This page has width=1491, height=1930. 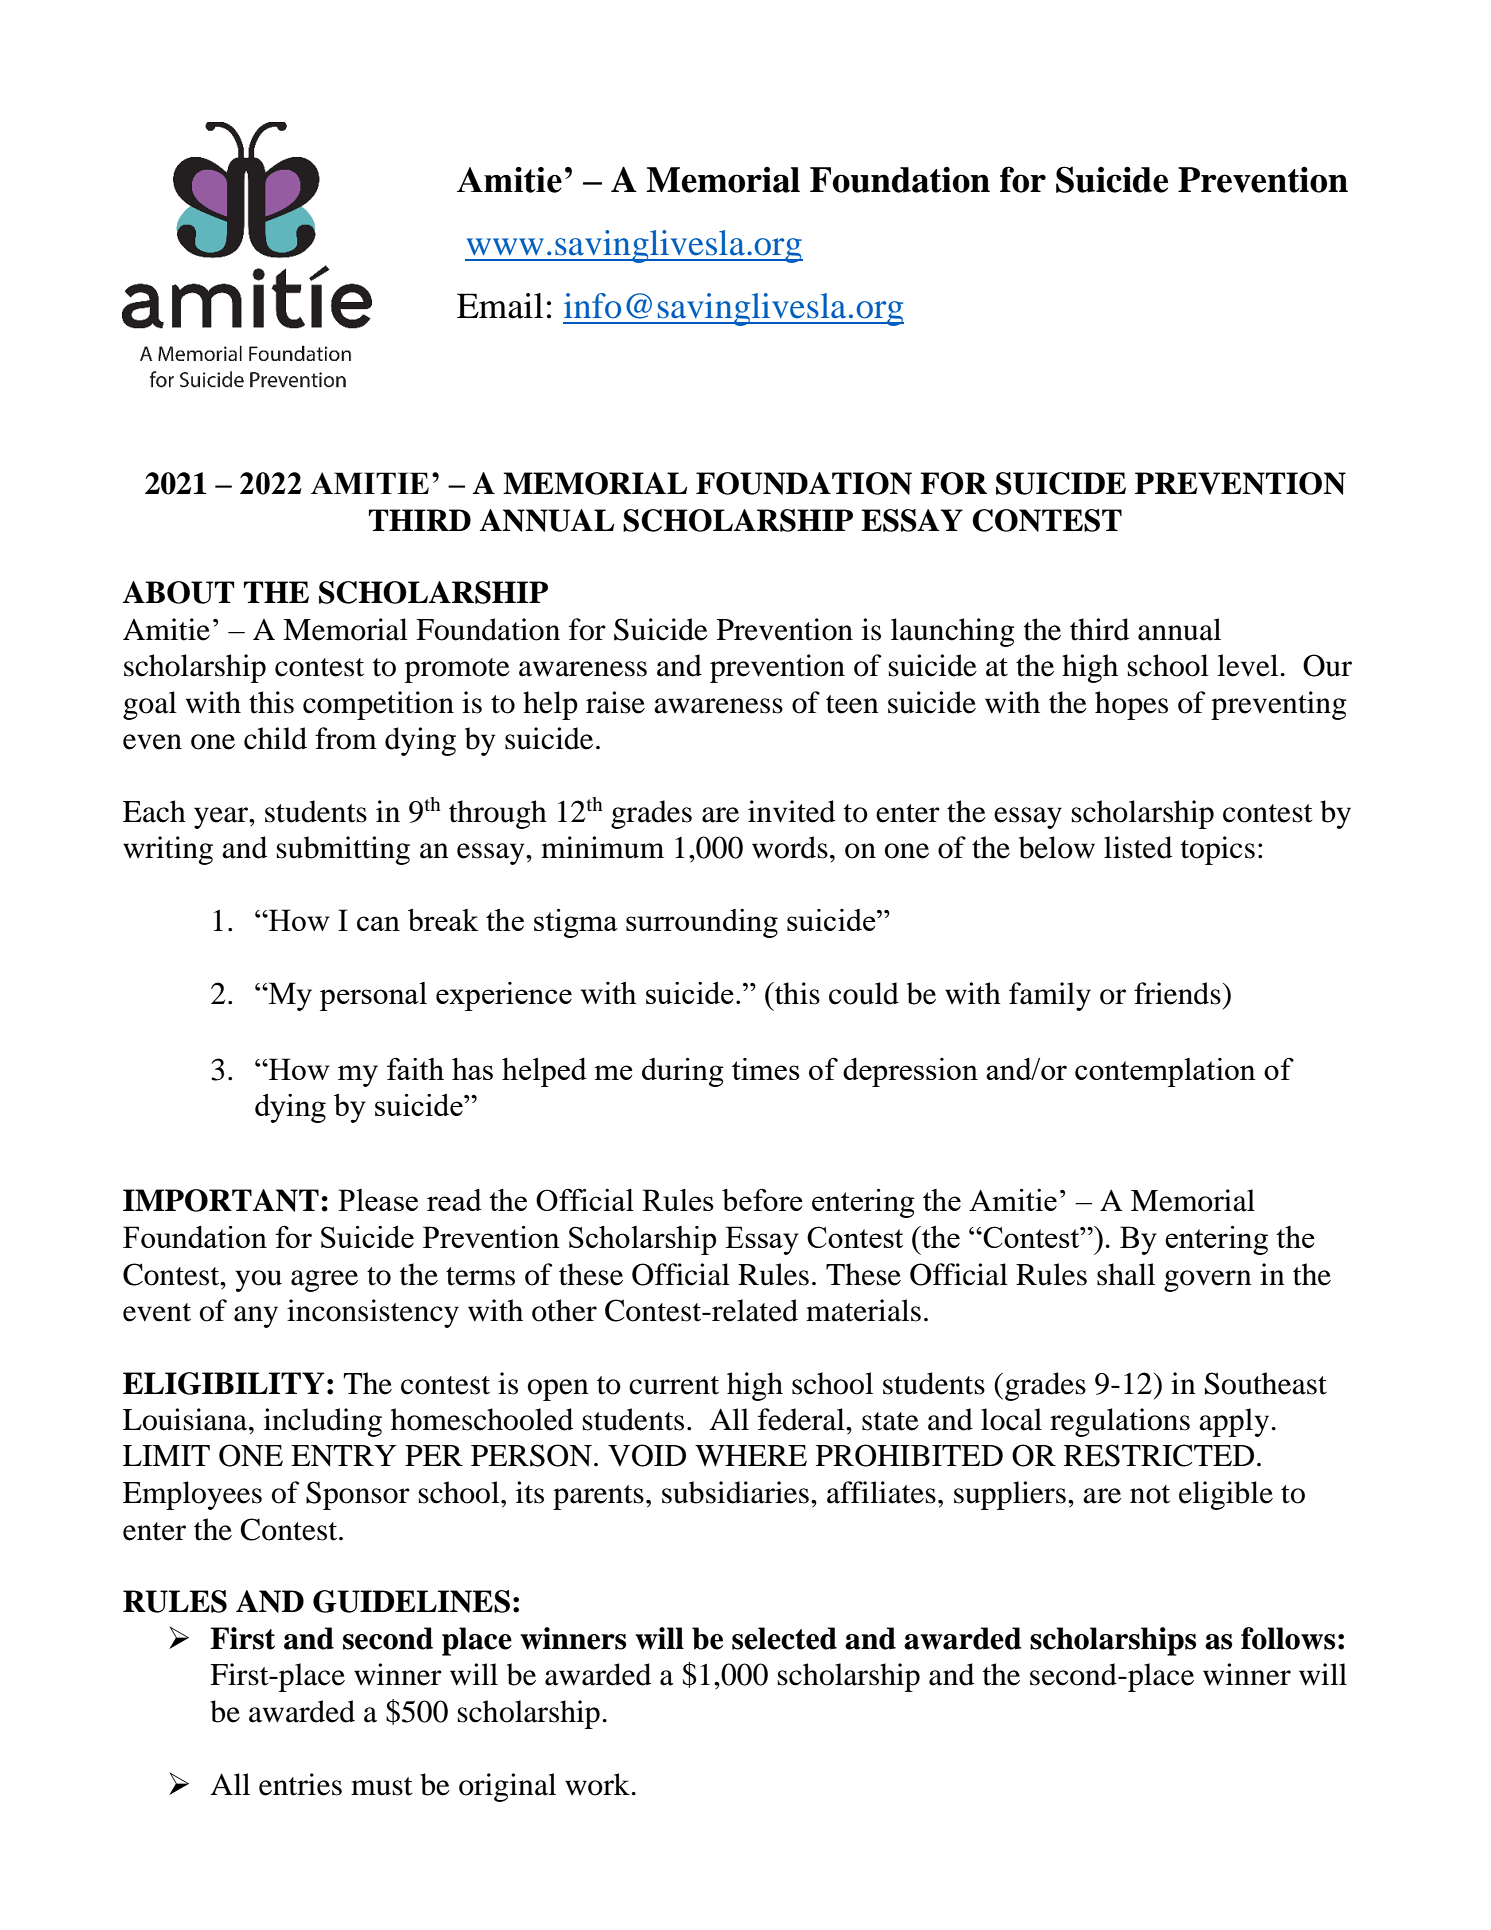 I want to click on level, so click(x=1249, y=665).
